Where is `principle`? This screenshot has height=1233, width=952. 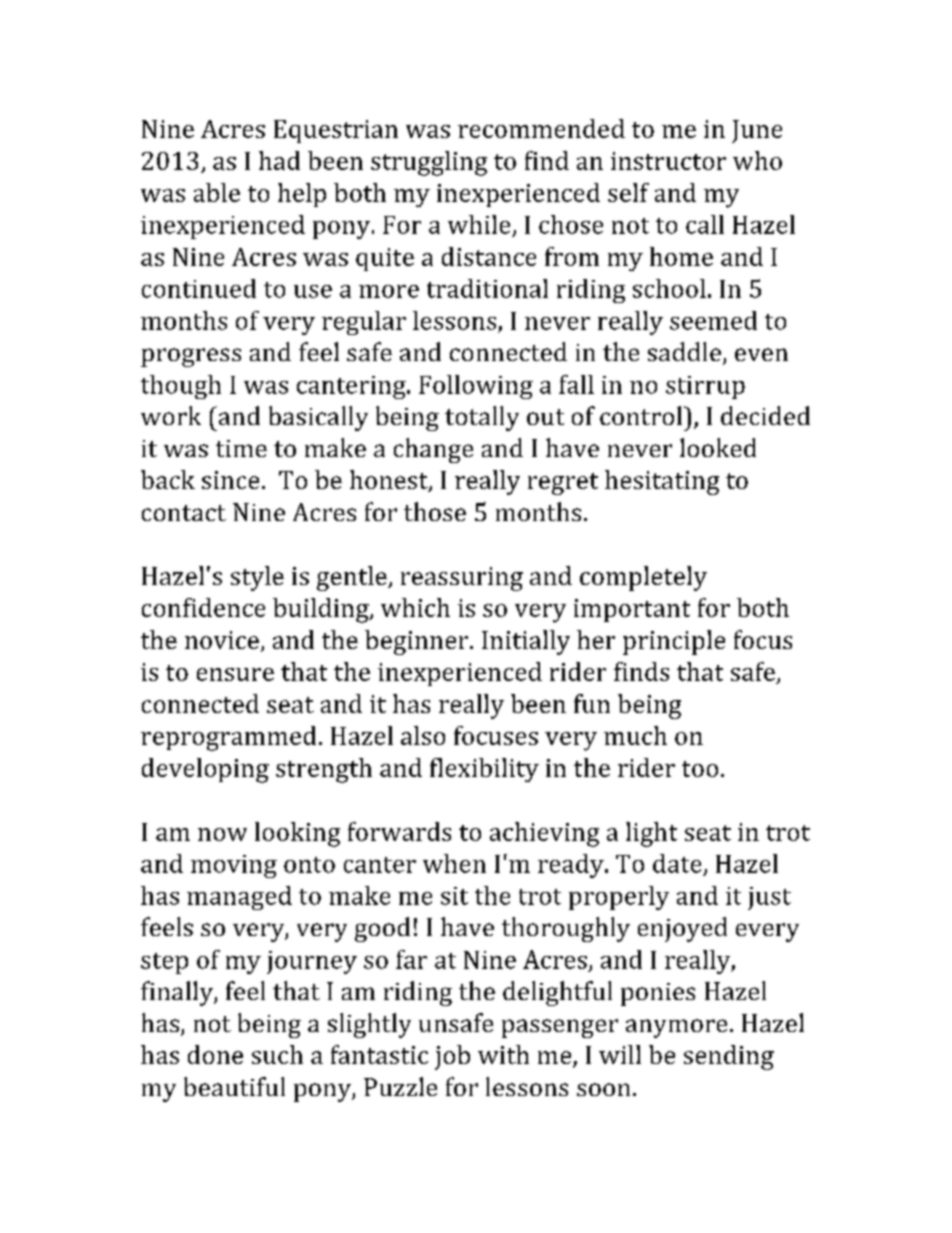 principle is located at coordinates (674, 642).
